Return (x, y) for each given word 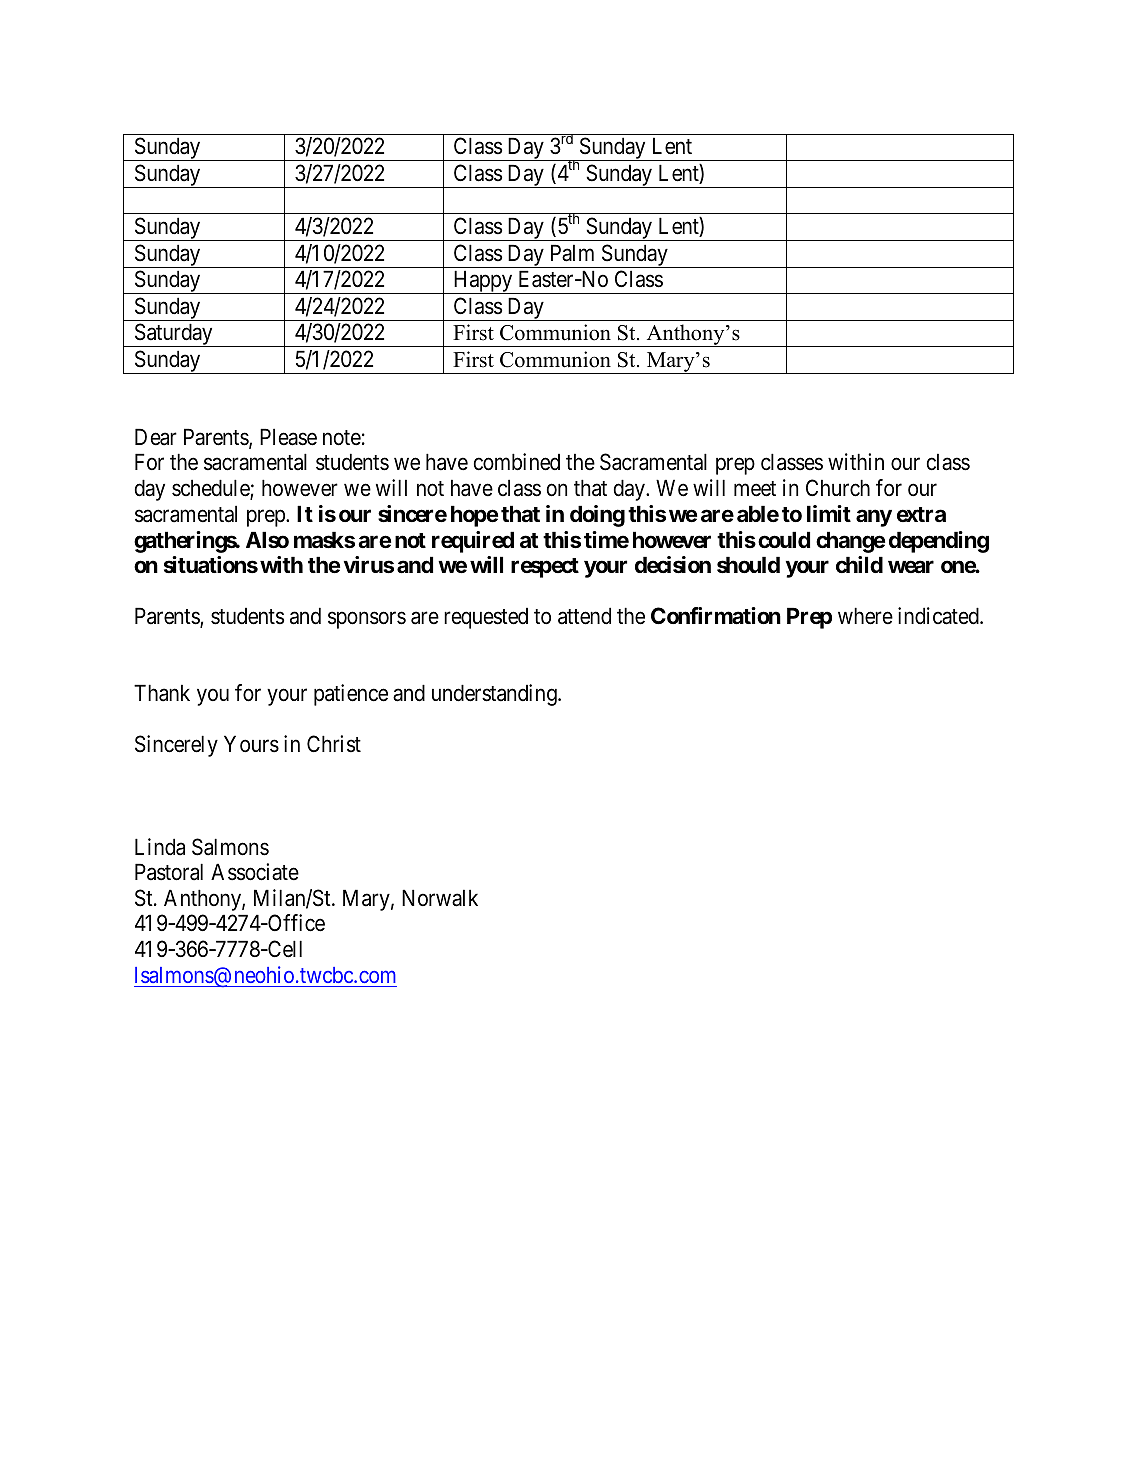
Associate (255, 872)
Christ (334, 744)
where (865, 616)
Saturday (173, 335)
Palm (572, 253)
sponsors (367, 620)
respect (545, 568)
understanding (495, 695)
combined (517, 462)
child (859, 564)
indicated (939, 616)
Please (288, 437)
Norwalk (440, 898)
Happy (483, 282)
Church (838, 488)
